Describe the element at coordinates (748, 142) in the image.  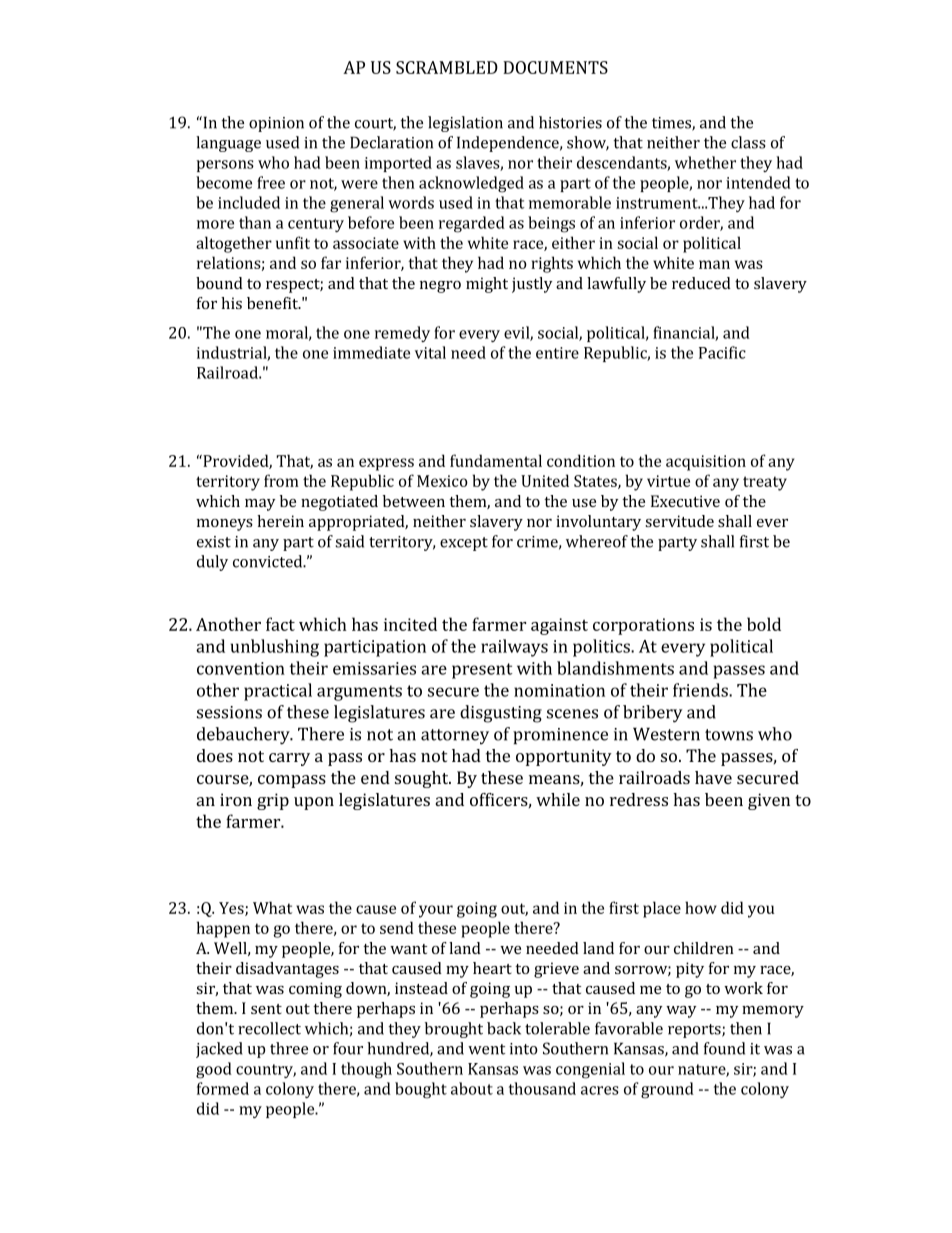
I see `class` at that location.
